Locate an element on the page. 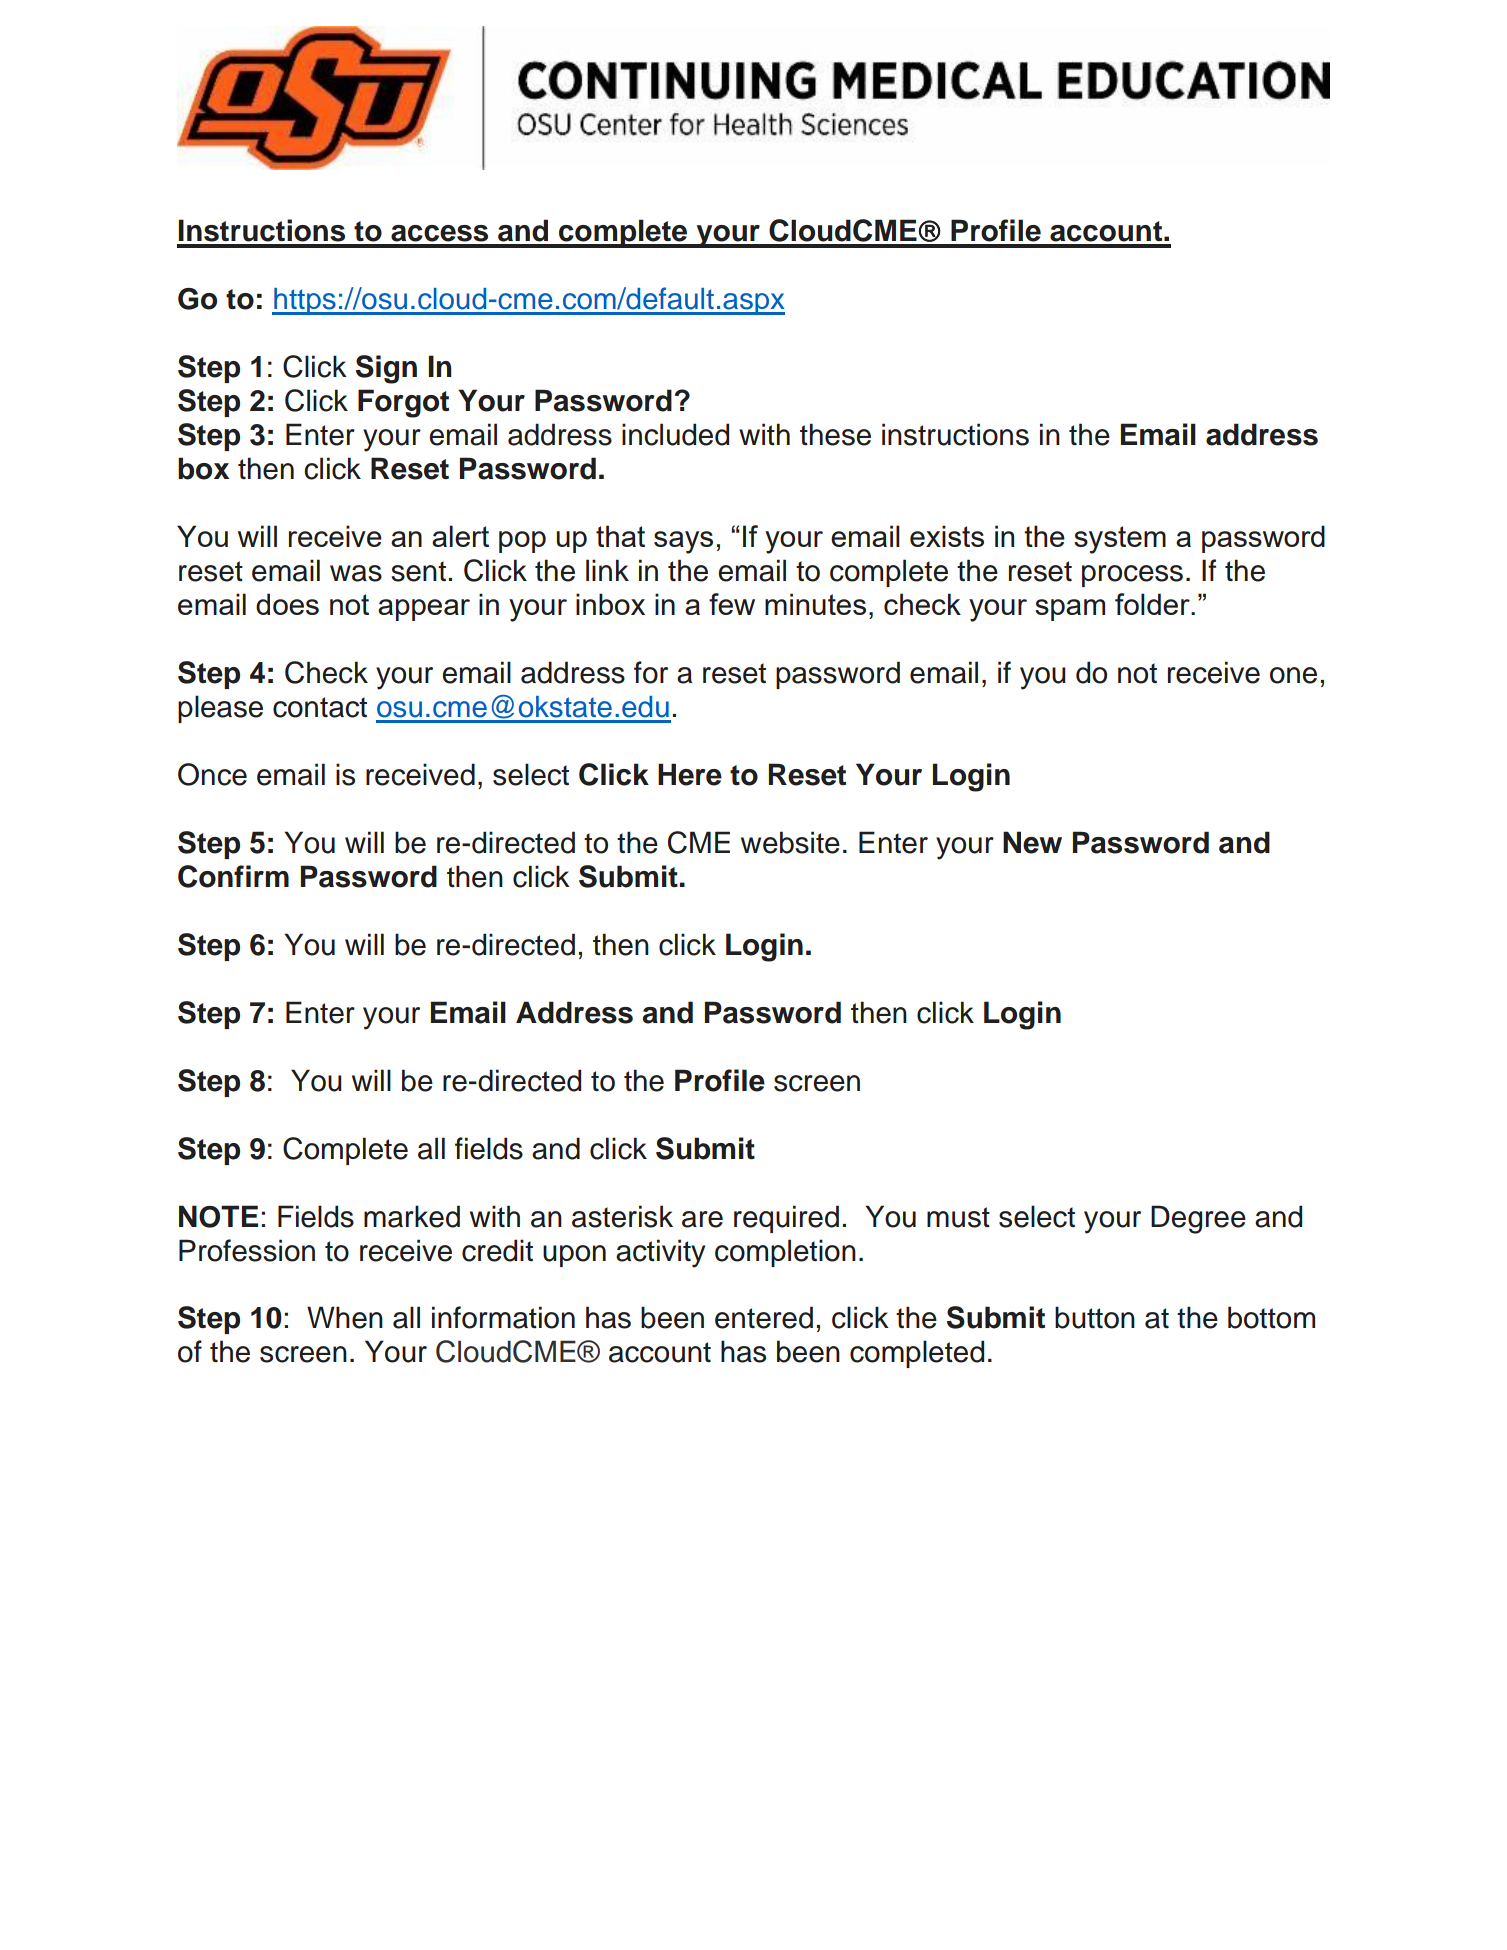  When is located at coordinates (345, 1317).
